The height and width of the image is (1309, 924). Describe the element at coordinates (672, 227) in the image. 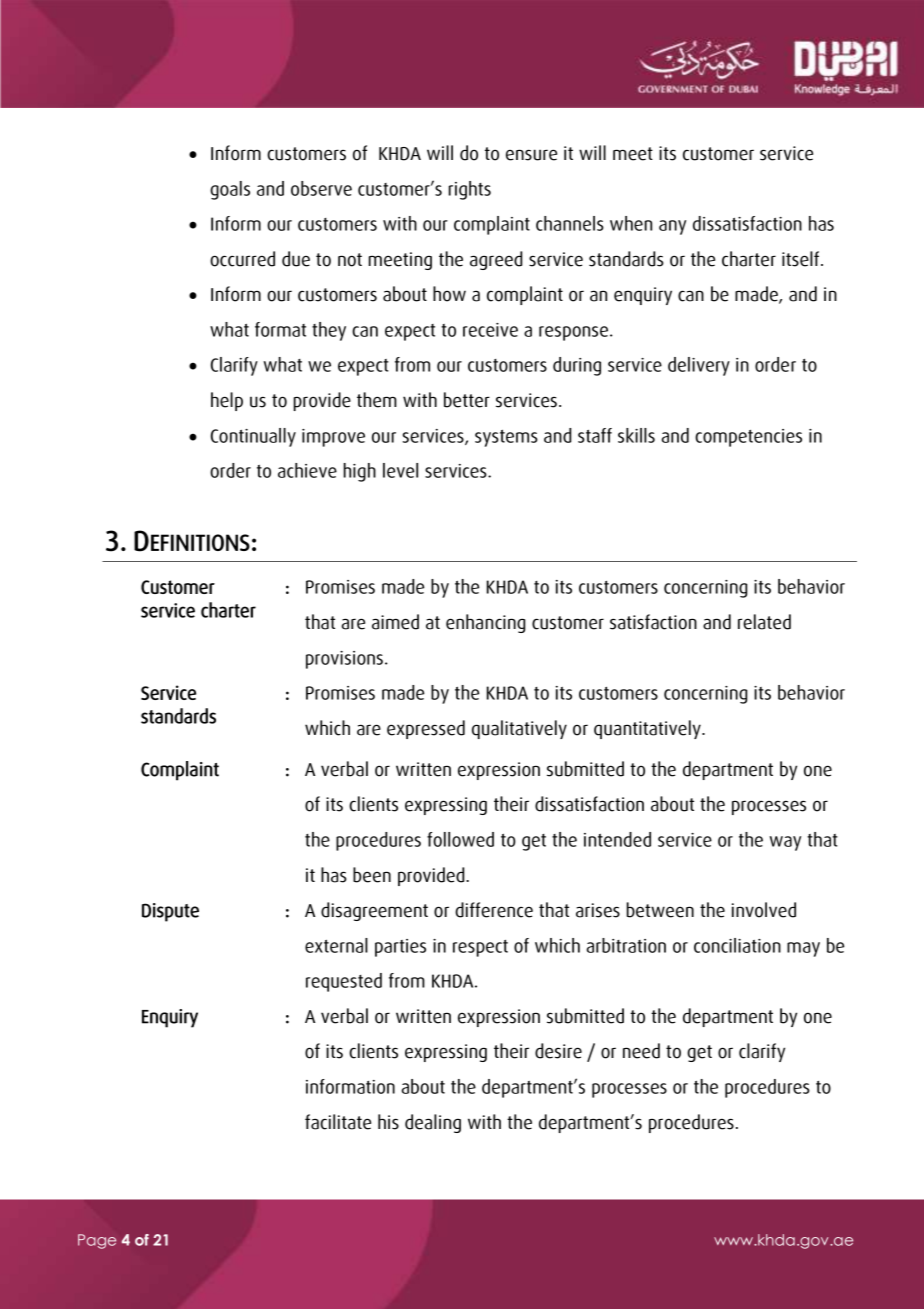

I see `any` at that location.
